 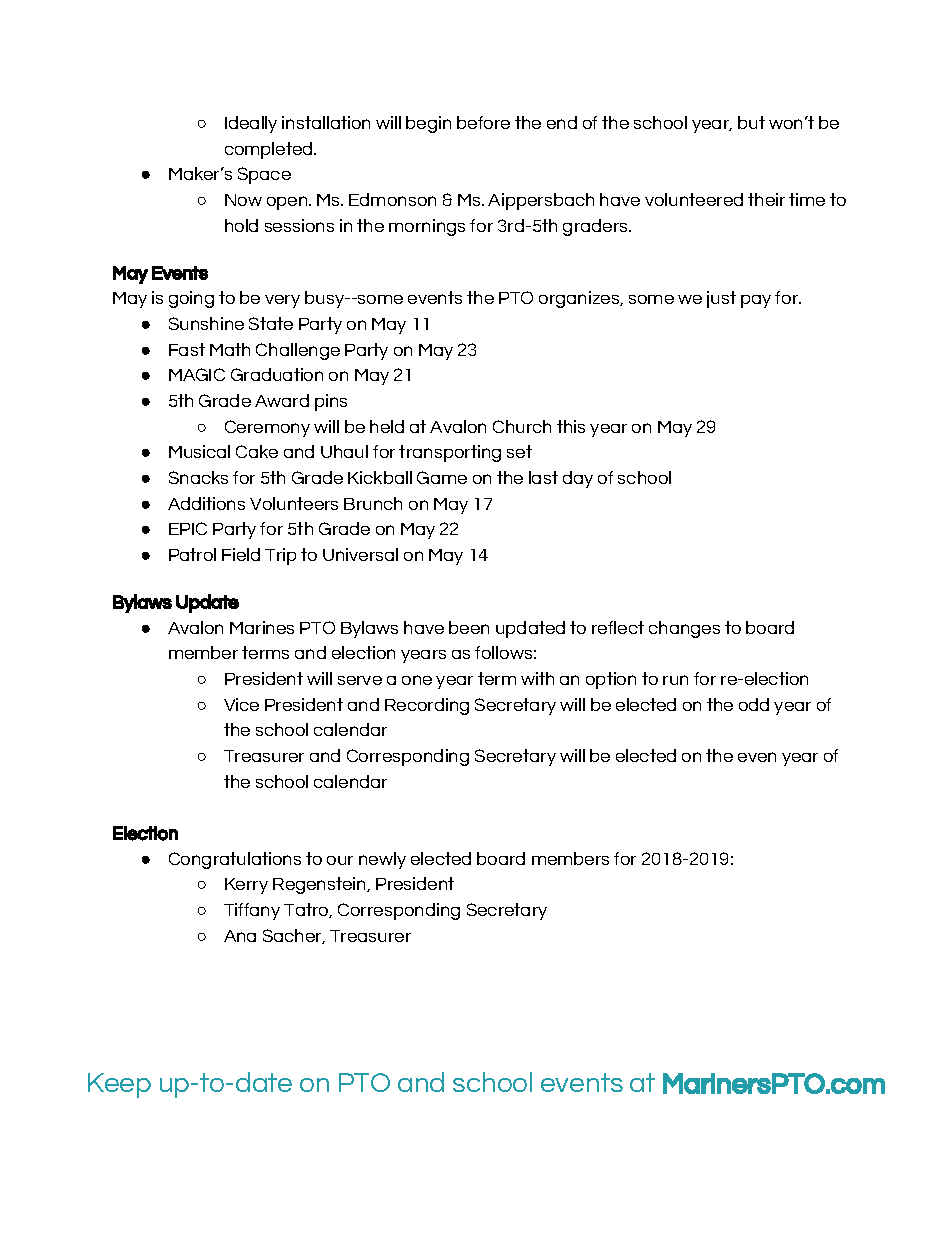 I want to click on been, so click(x=469, y=627).
